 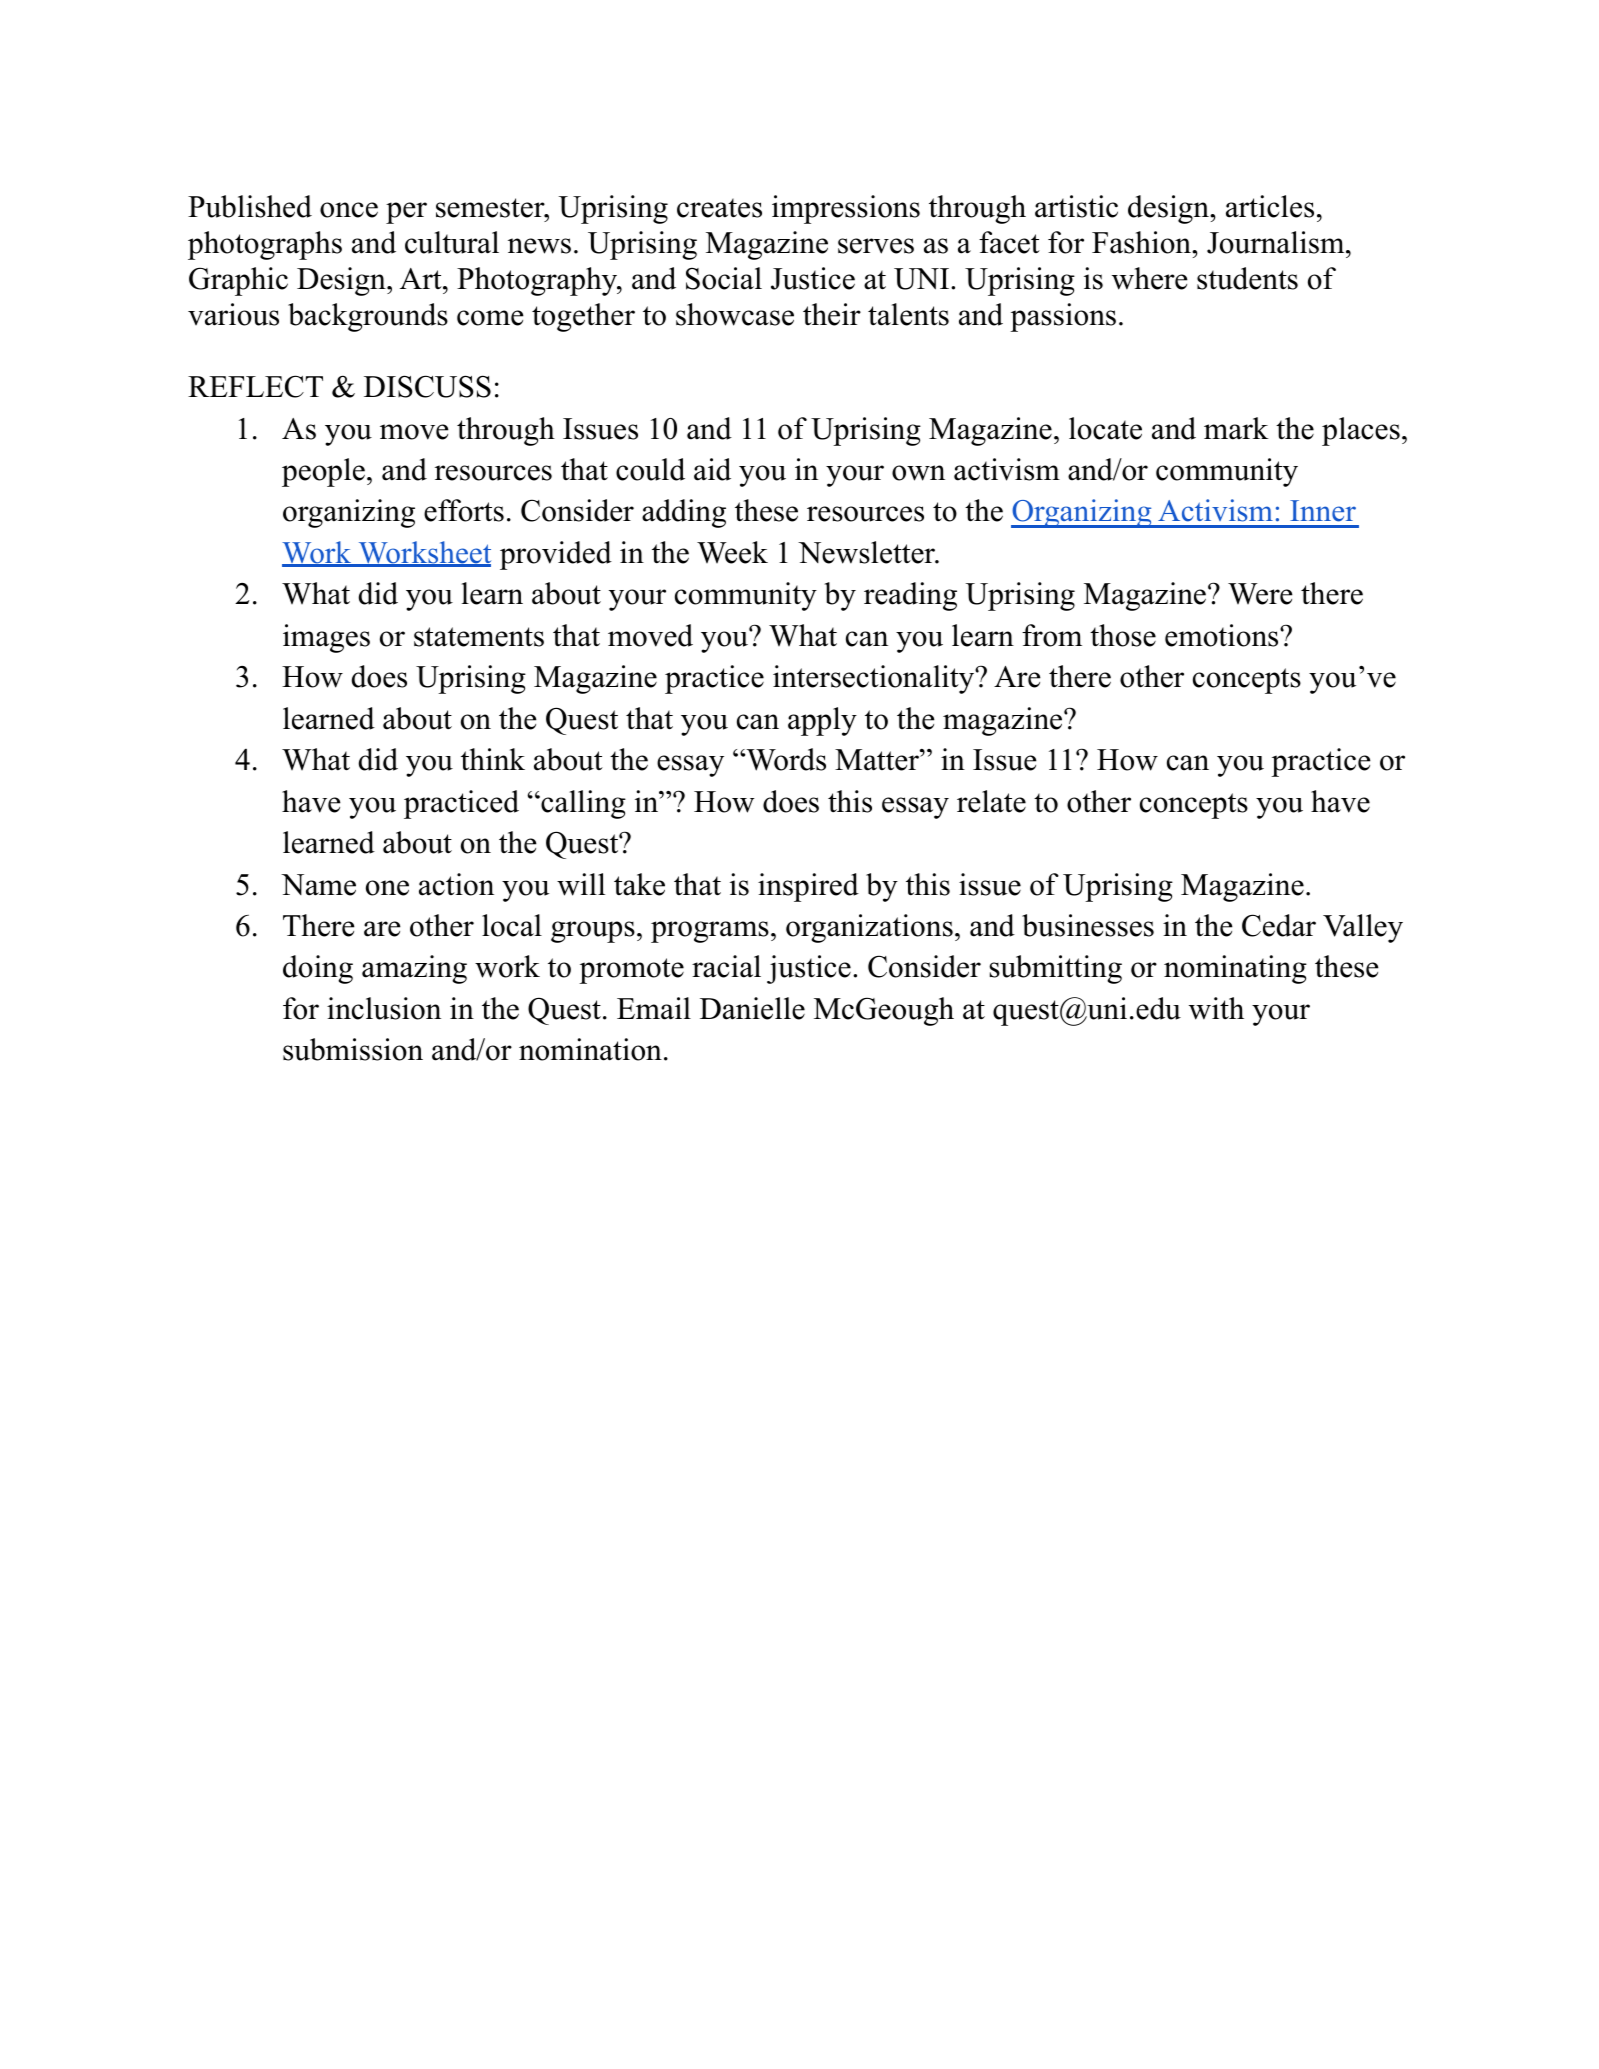 What do you see at coordinates (1221, 635) in the document?
I see `emotions` at bounding box center [1221, 635].
